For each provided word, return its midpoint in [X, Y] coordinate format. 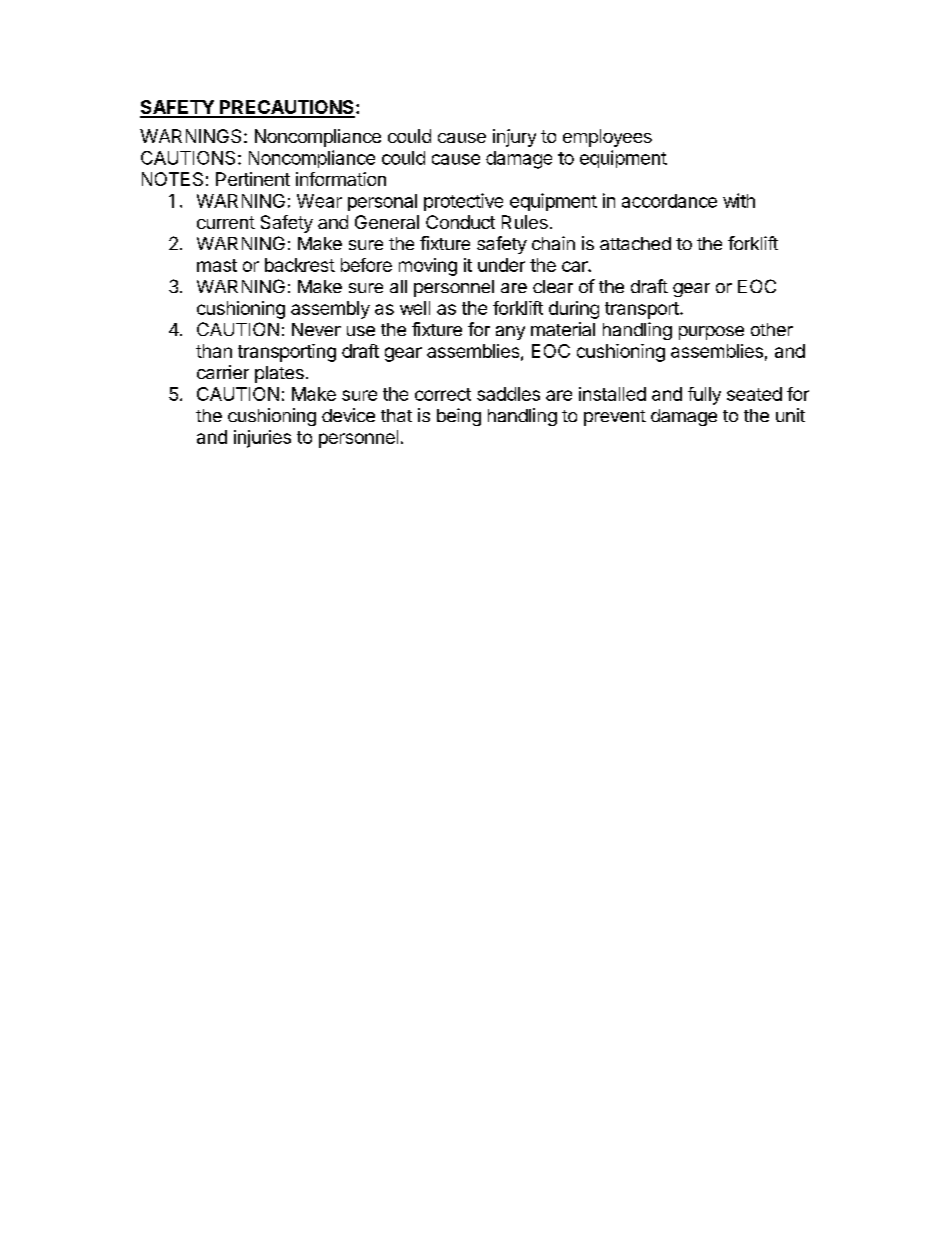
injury [514, 138]
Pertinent [253, 179]
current [226, 222]
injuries [262, 439]
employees [607, 138]
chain [553, 243]
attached [635, 243]
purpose [711, 333]
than [214, 351]
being [459, 417]
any [510, 333]
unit [790, 415]
